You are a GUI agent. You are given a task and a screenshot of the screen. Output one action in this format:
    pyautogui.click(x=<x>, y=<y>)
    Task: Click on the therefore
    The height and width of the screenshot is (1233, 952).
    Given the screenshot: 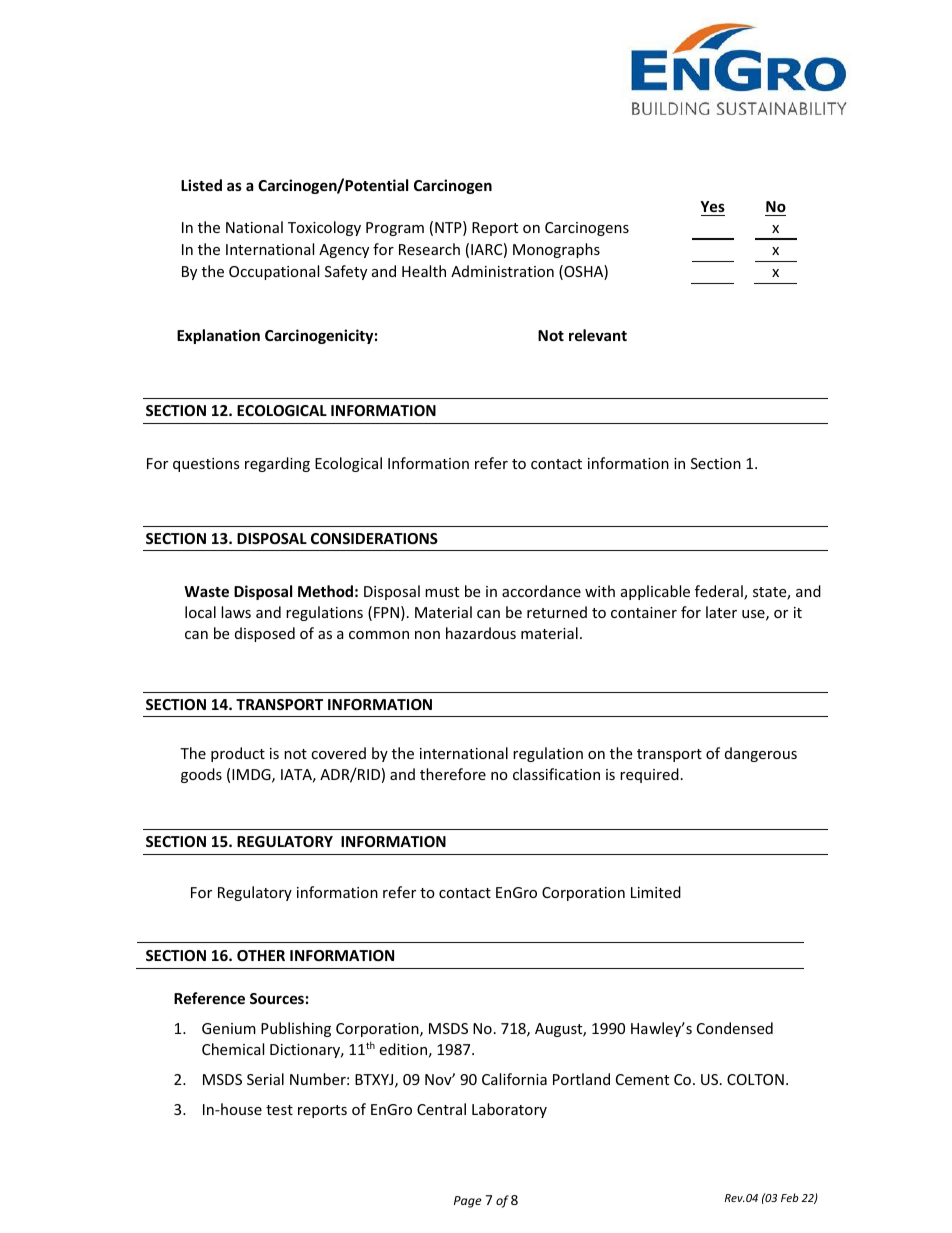 What is the action you would take?
    pyautogui.click(x=453, y=774)
